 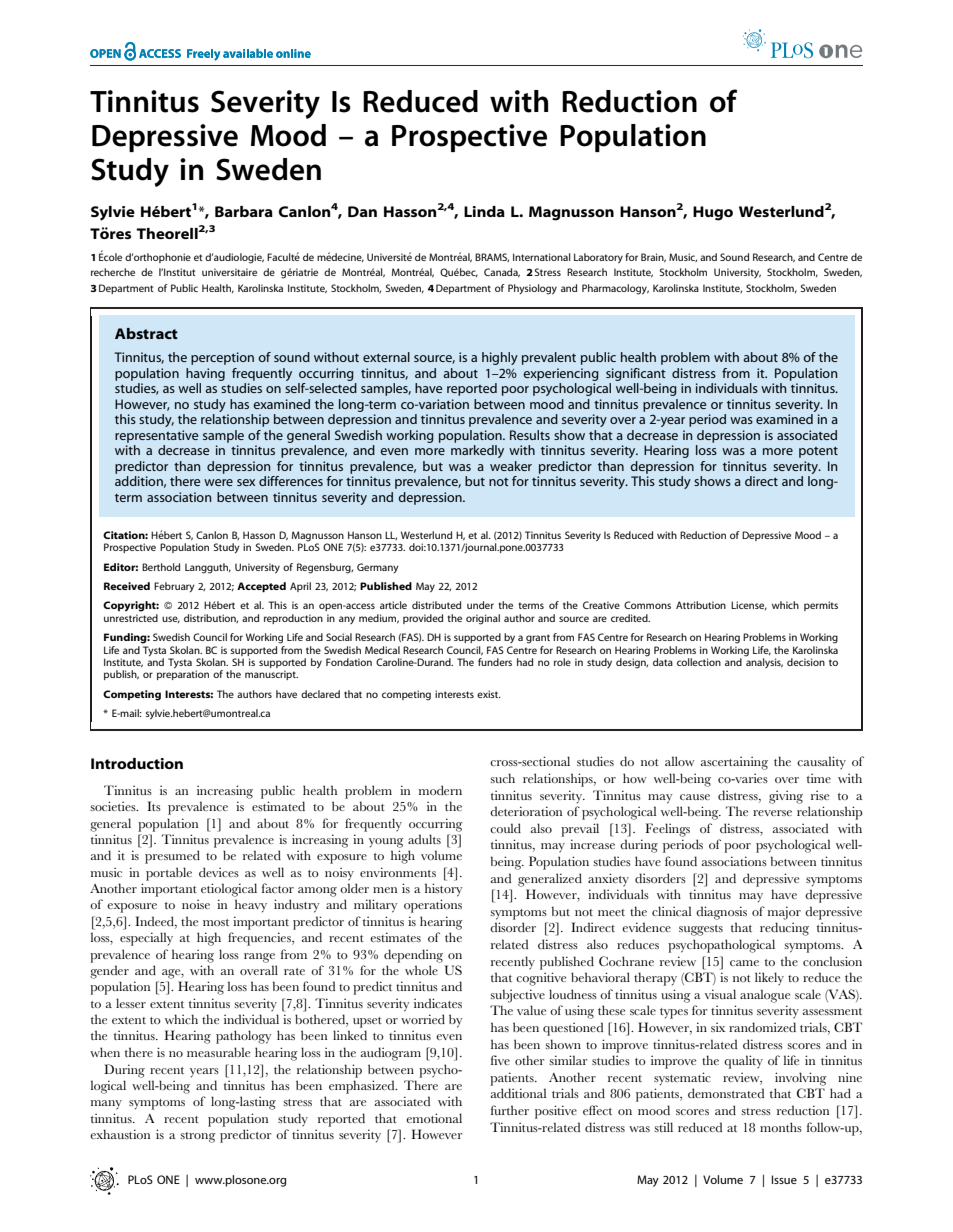 I want to click on distributed, so click(x=436, y=605).
